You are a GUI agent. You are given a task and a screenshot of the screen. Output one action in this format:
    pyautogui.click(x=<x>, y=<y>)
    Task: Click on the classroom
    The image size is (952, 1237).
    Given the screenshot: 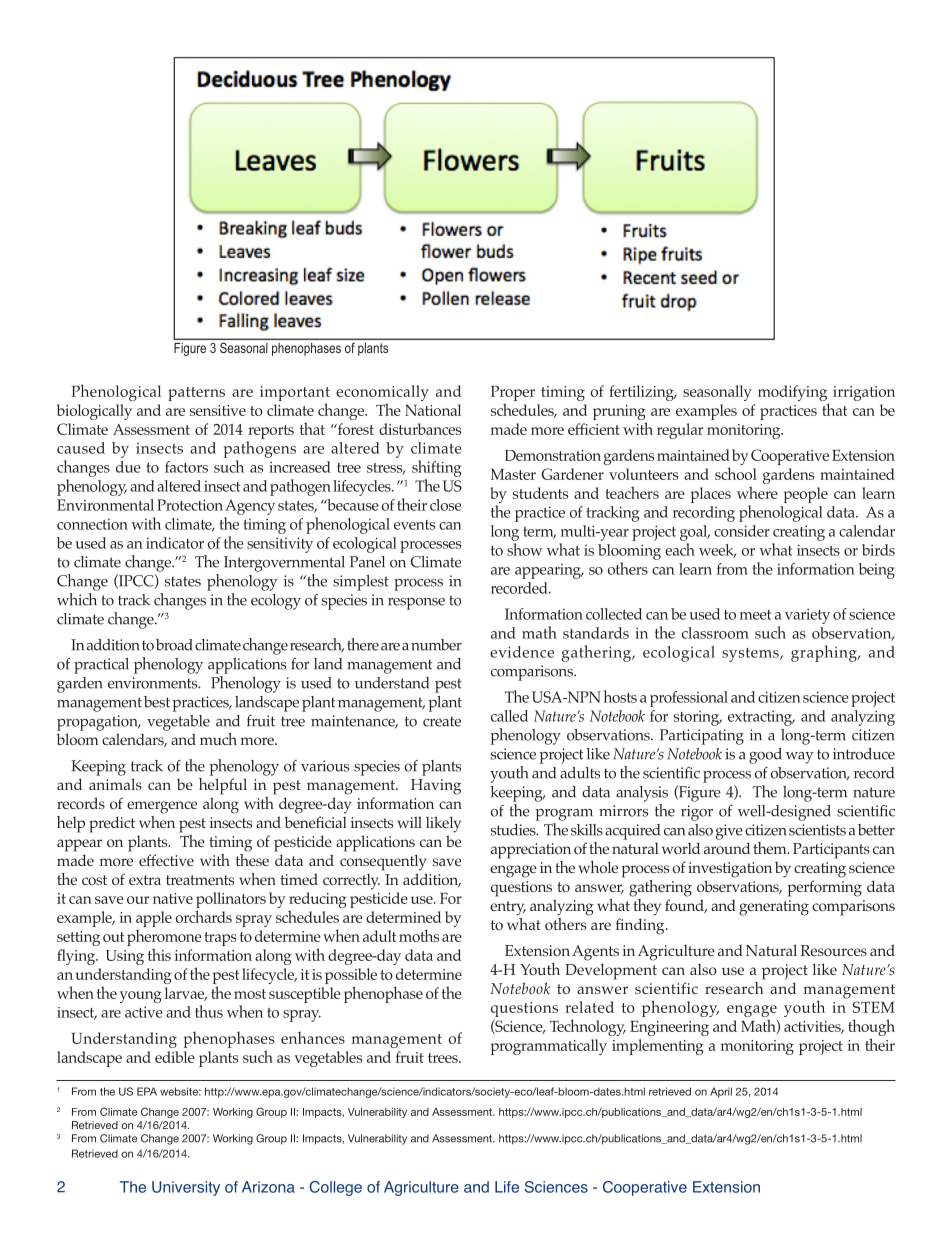 What is the action you would take?
    pyautogui.click(x=715, y=633)
